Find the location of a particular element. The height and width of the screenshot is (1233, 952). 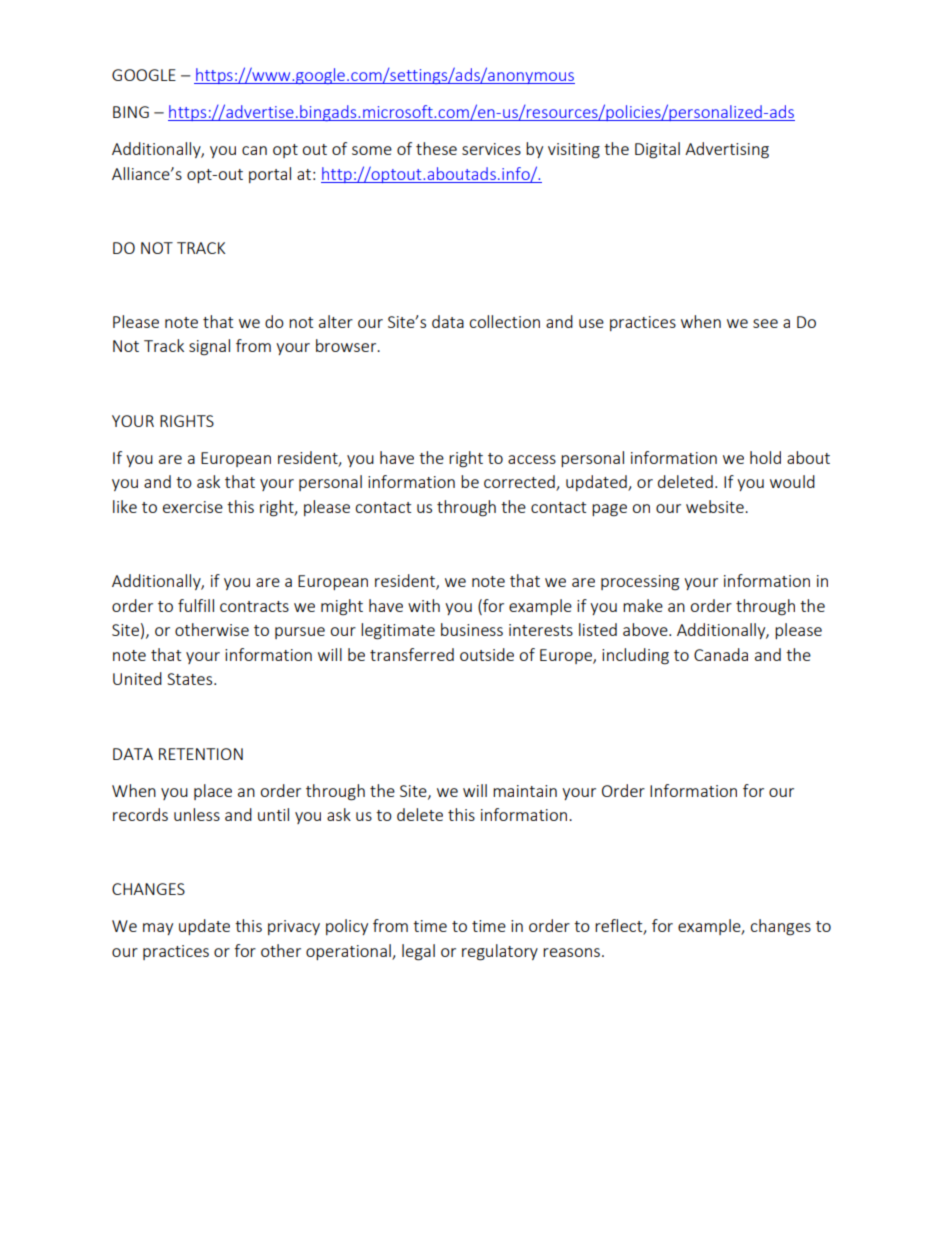

portal is located at coordinates (270, 175).
